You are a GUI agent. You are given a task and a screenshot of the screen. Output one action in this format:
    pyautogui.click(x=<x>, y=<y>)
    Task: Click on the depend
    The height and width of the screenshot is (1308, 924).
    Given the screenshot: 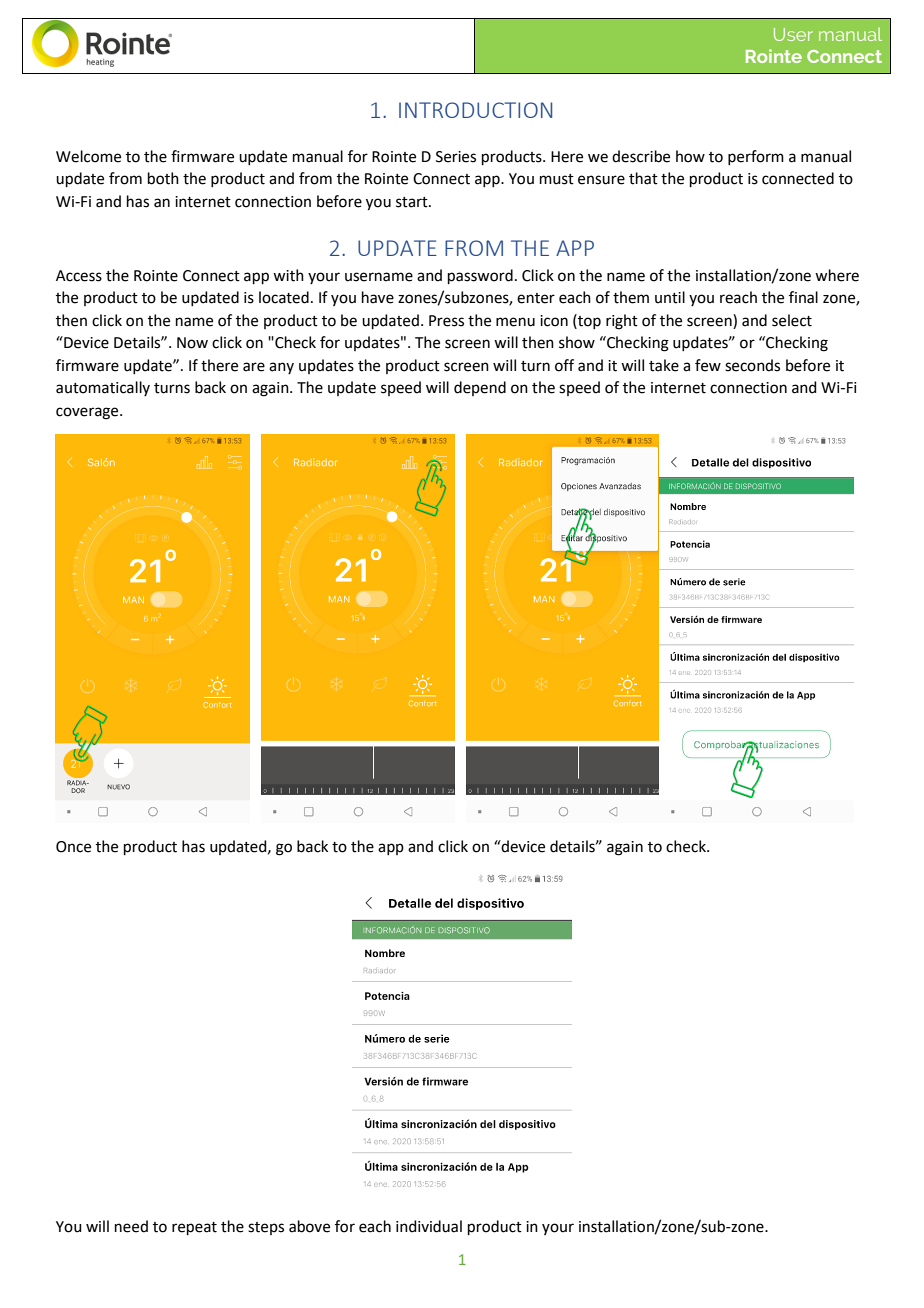 What is the action you would take?
    pyautogui.click(x=480, y=388)
